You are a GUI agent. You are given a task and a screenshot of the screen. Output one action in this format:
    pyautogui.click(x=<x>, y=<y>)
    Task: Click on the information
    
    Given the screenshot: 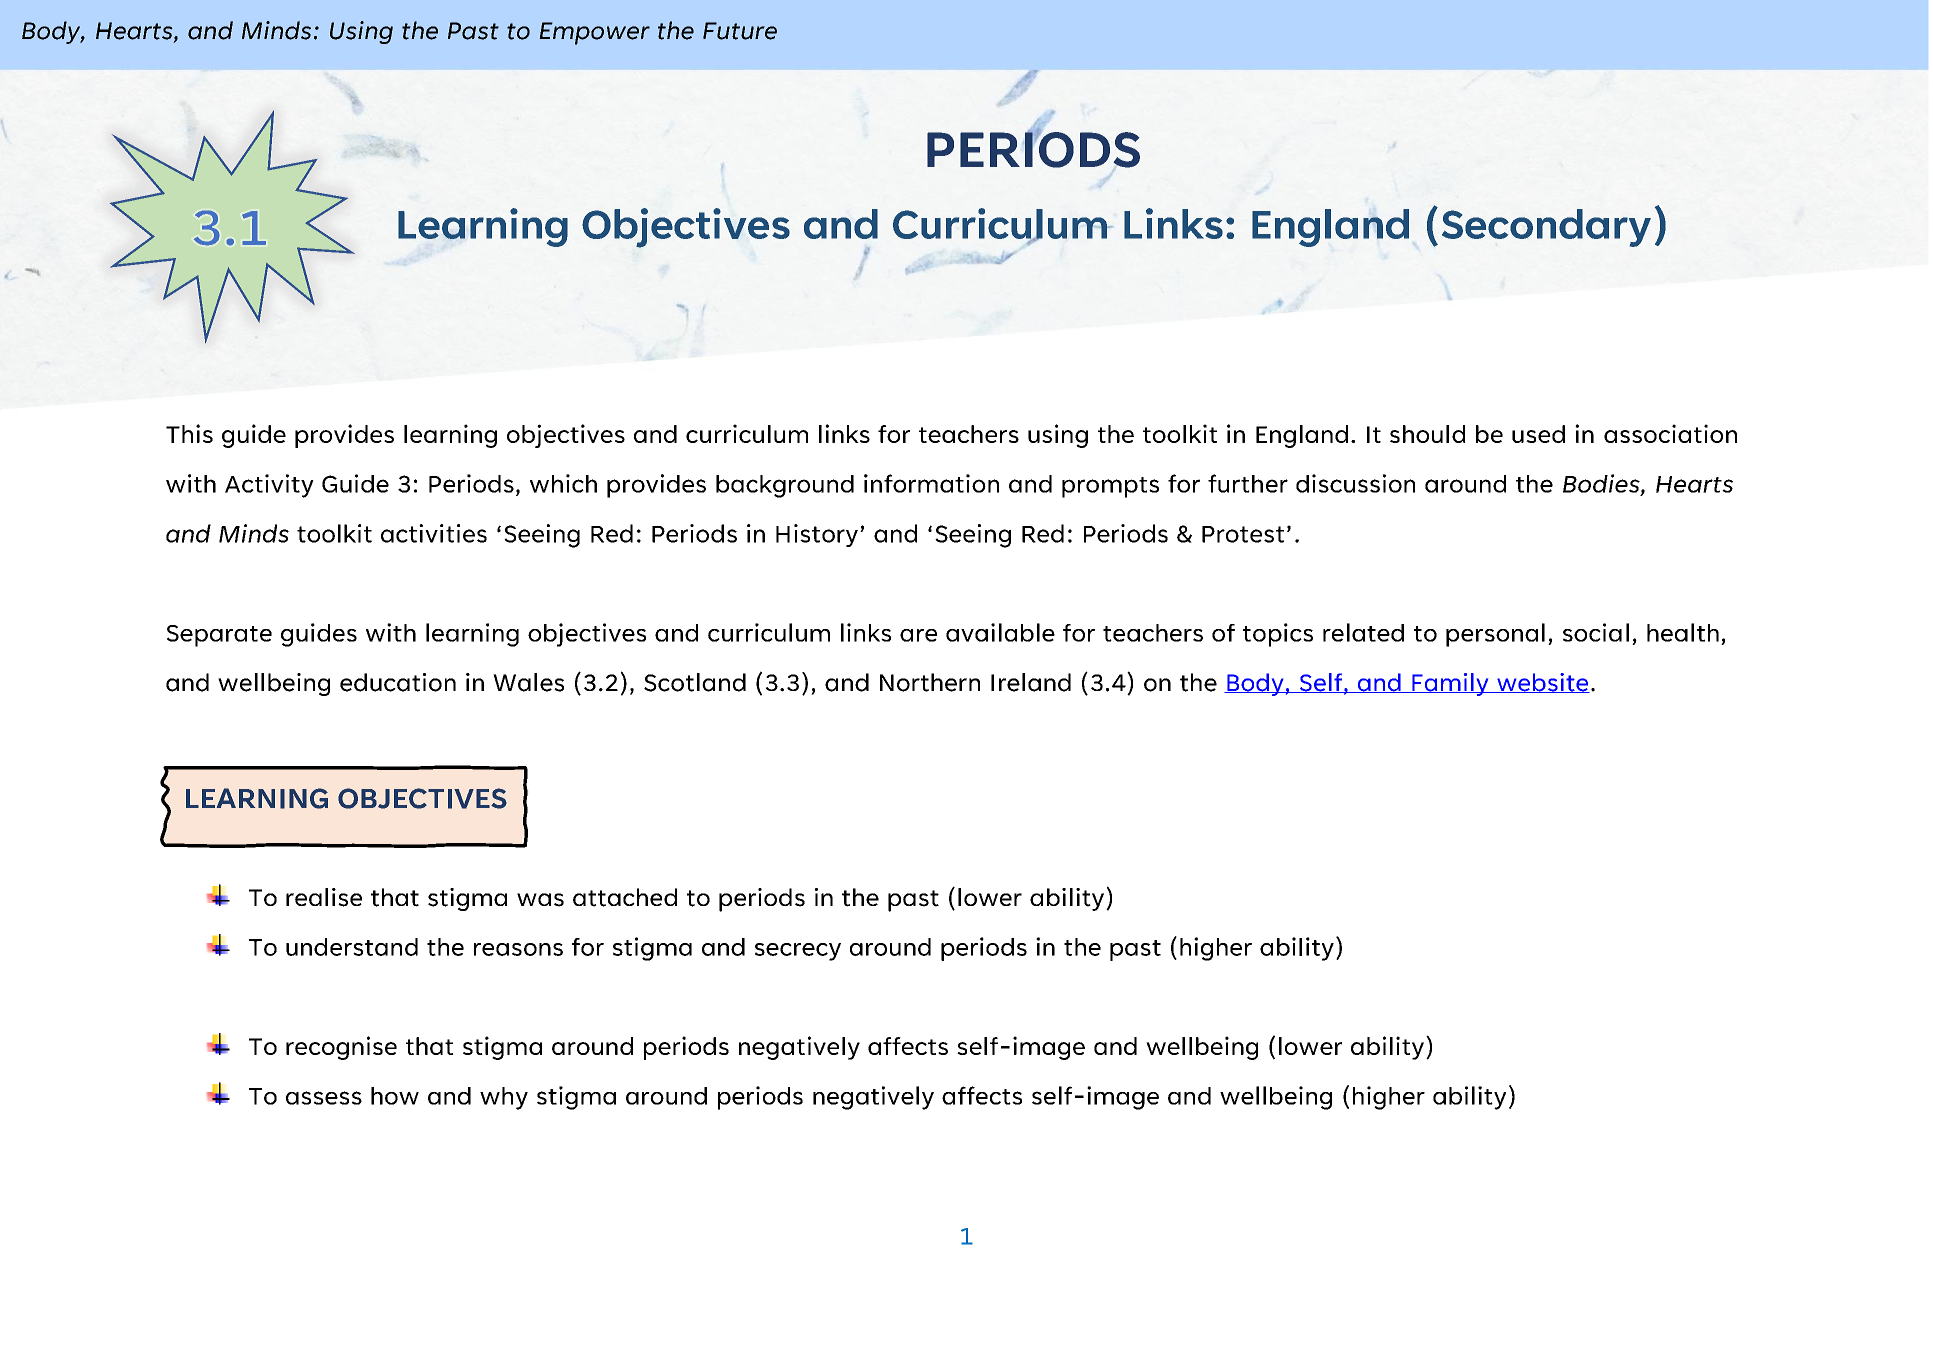 What is the action you would take?
    pyautogui.click(x=931, y=483)
